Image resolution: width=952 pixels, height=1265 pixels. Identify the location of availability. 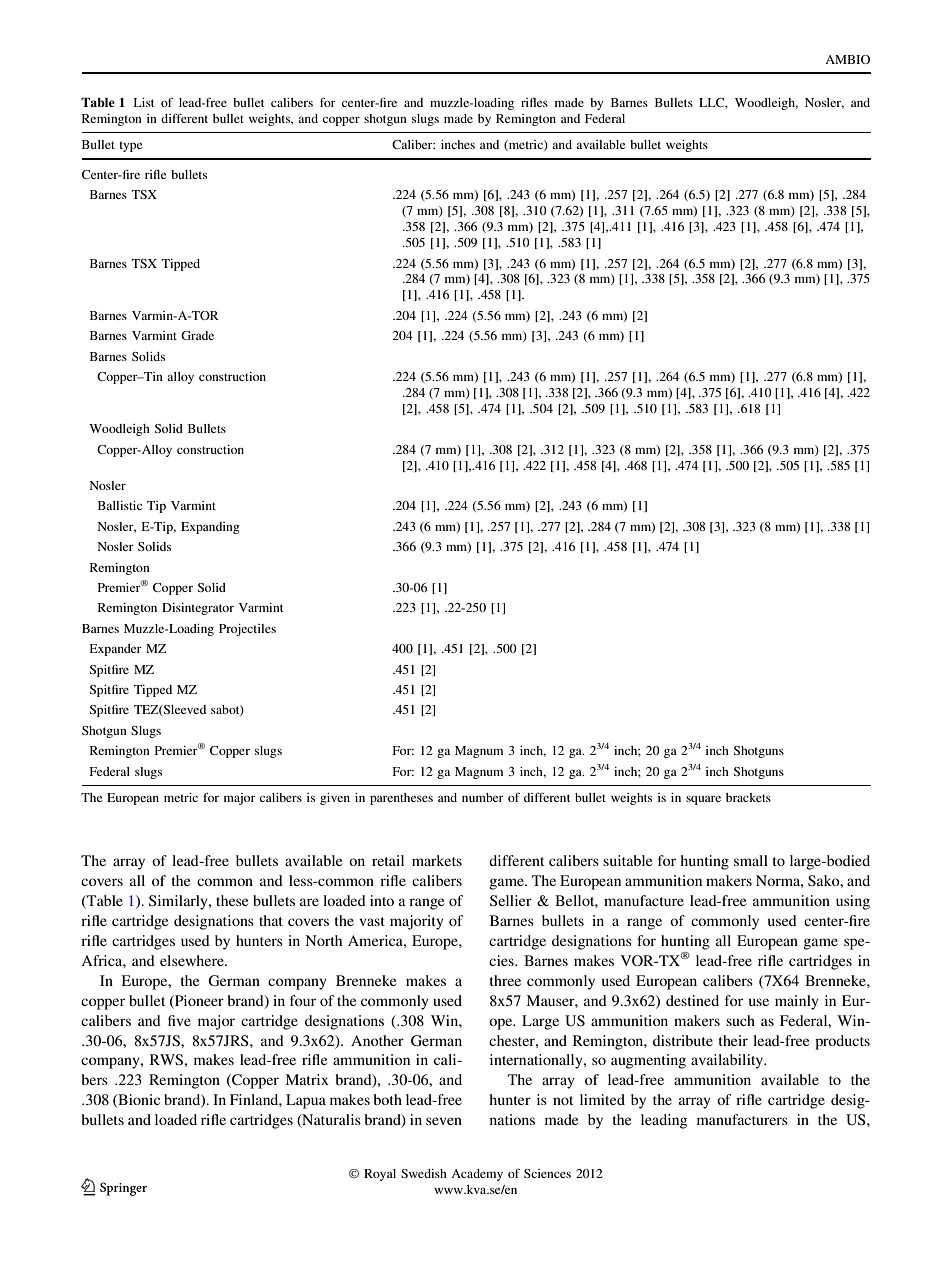
(728, 1061).
